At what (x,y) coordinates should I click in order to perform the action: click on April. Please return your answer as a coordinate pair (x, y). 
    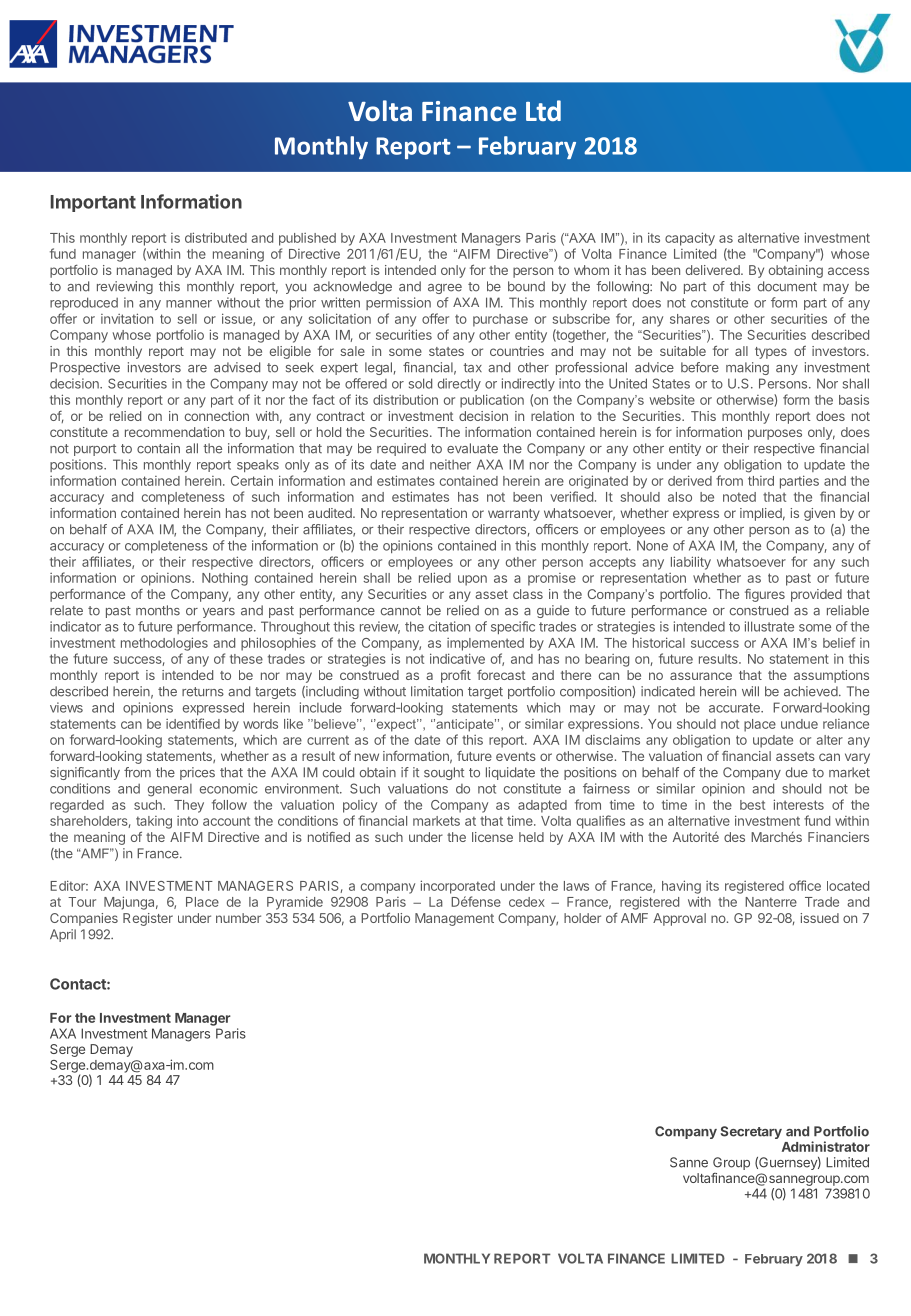
    Looking at the image, I should click on (63, 935).
